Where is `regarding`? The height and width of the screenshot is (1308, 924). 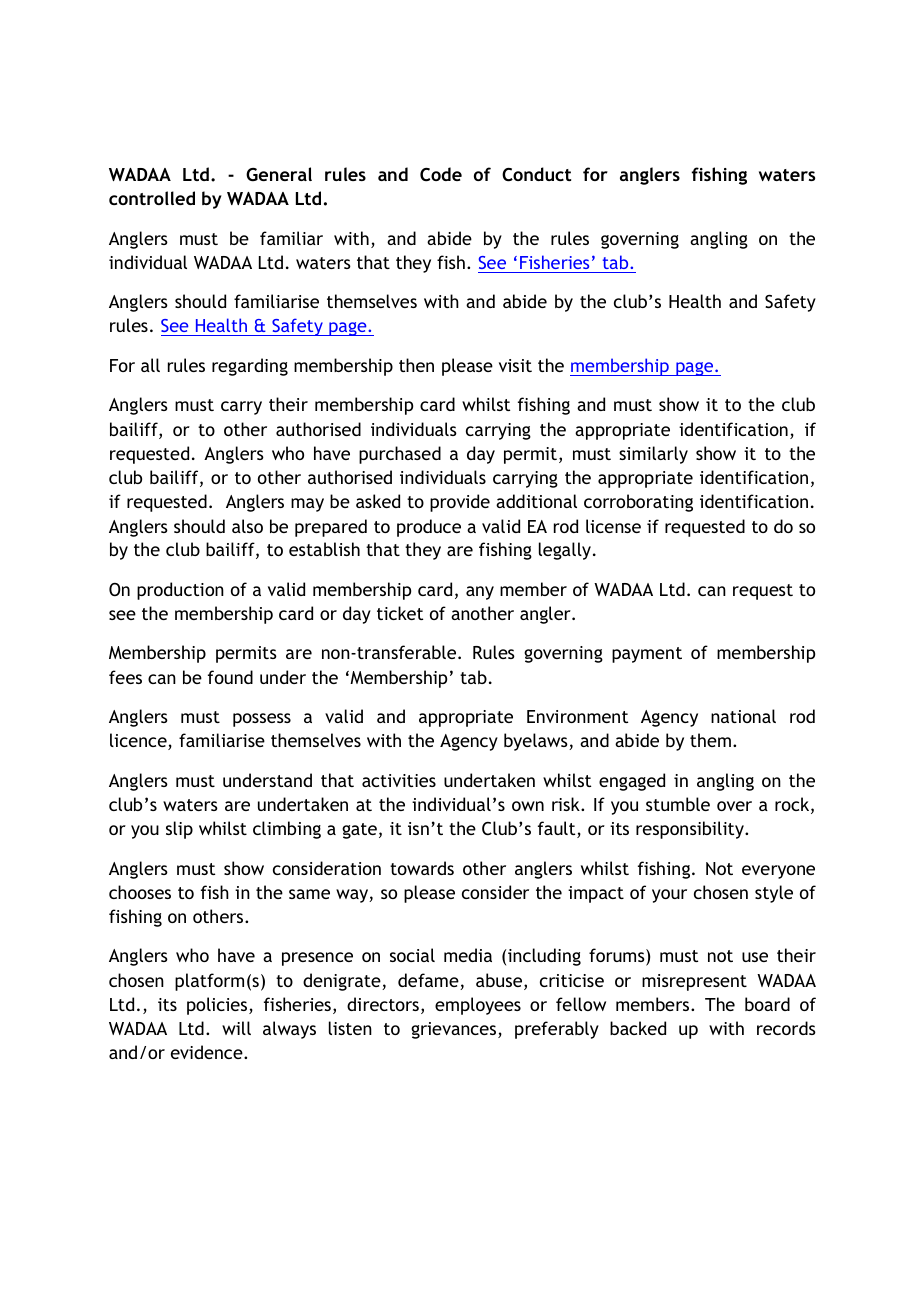
regarding is located at coordinates (250, 367).
